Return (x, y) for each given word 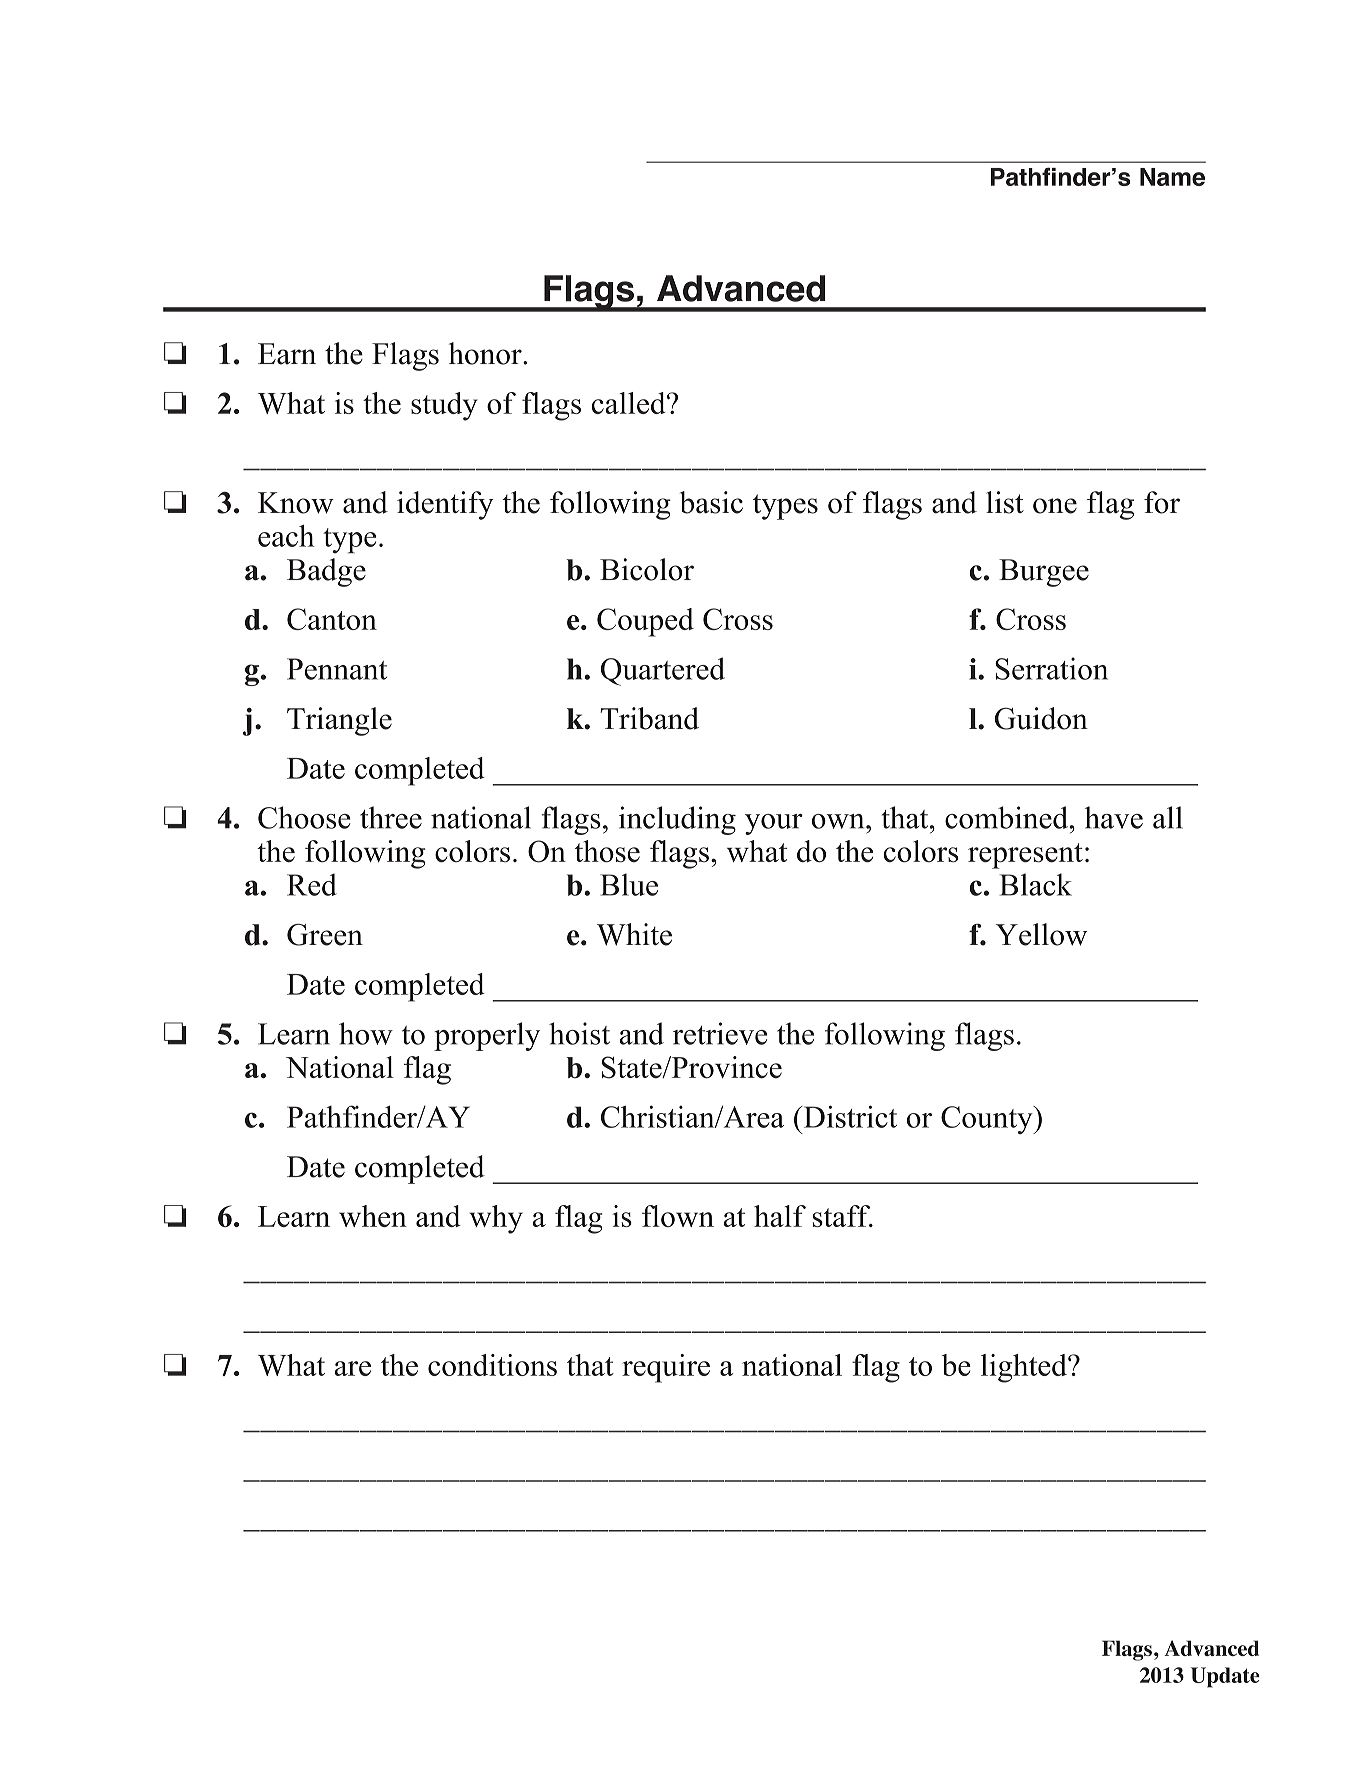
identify (445, 505)
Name (1172, 177)
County (988, 1120)
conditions (492, 1365)
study (444, 406)
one (1055, 506)
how (366, 1033)
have (1114, 817)
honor (486, 353)
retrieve (720, 1033)
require (666, 1368)
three (391, 817)
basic (711, 502)
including (677, 820)
